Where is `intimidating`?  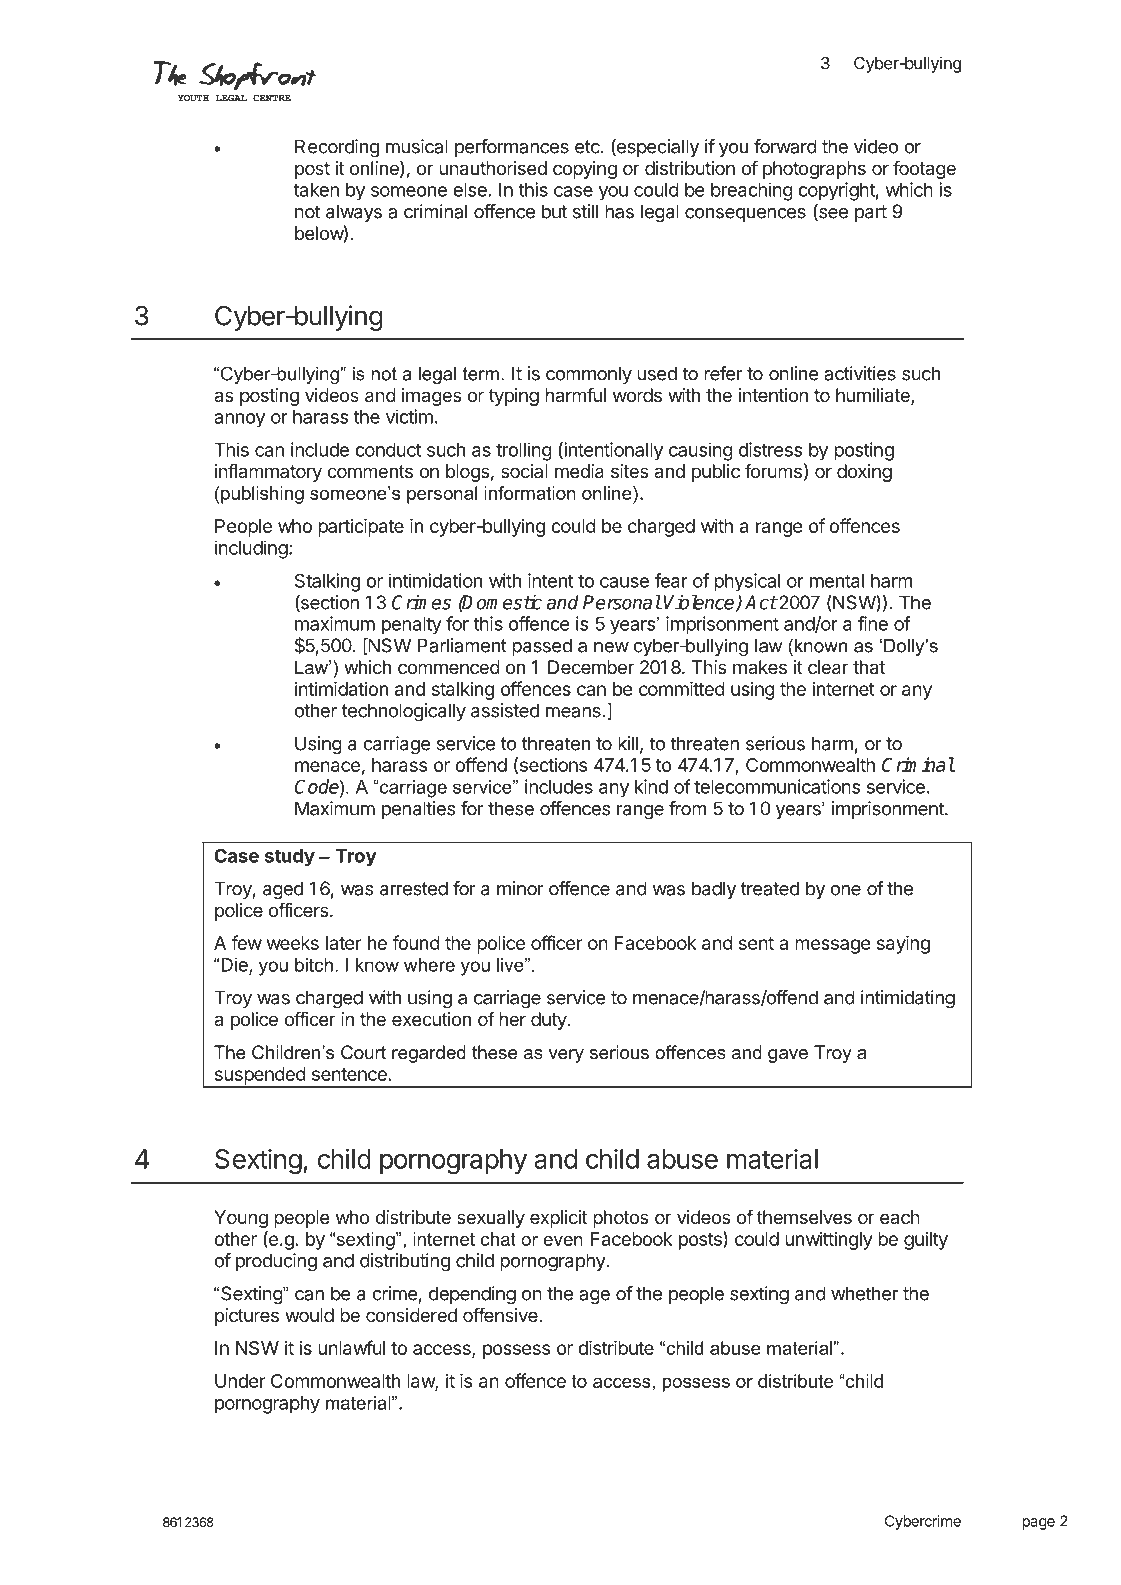
intimidating is located at coordinates (908, 999).
